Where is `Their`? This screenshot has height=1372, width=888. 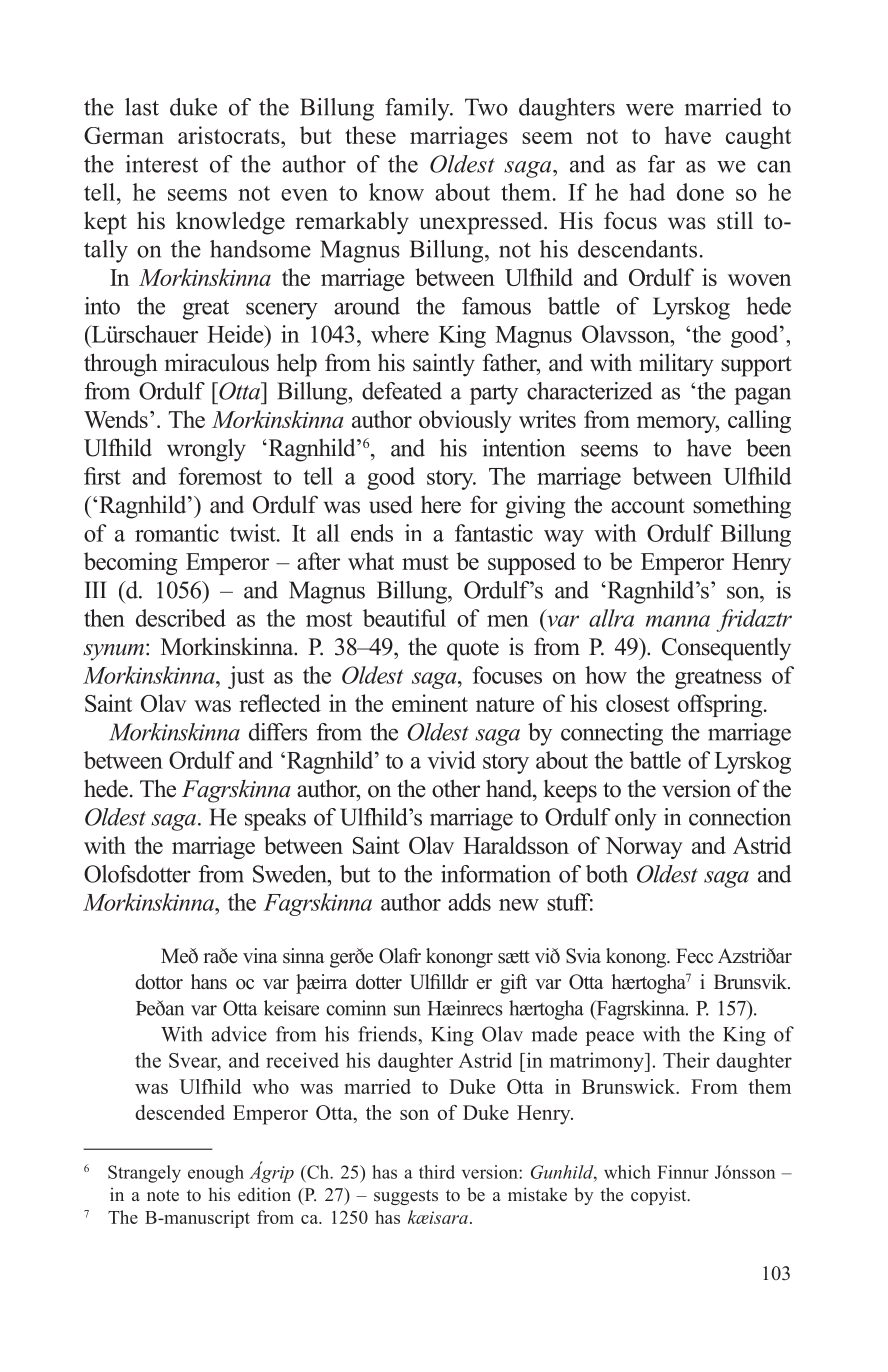
Their is located at coordinates (686, 1060).
